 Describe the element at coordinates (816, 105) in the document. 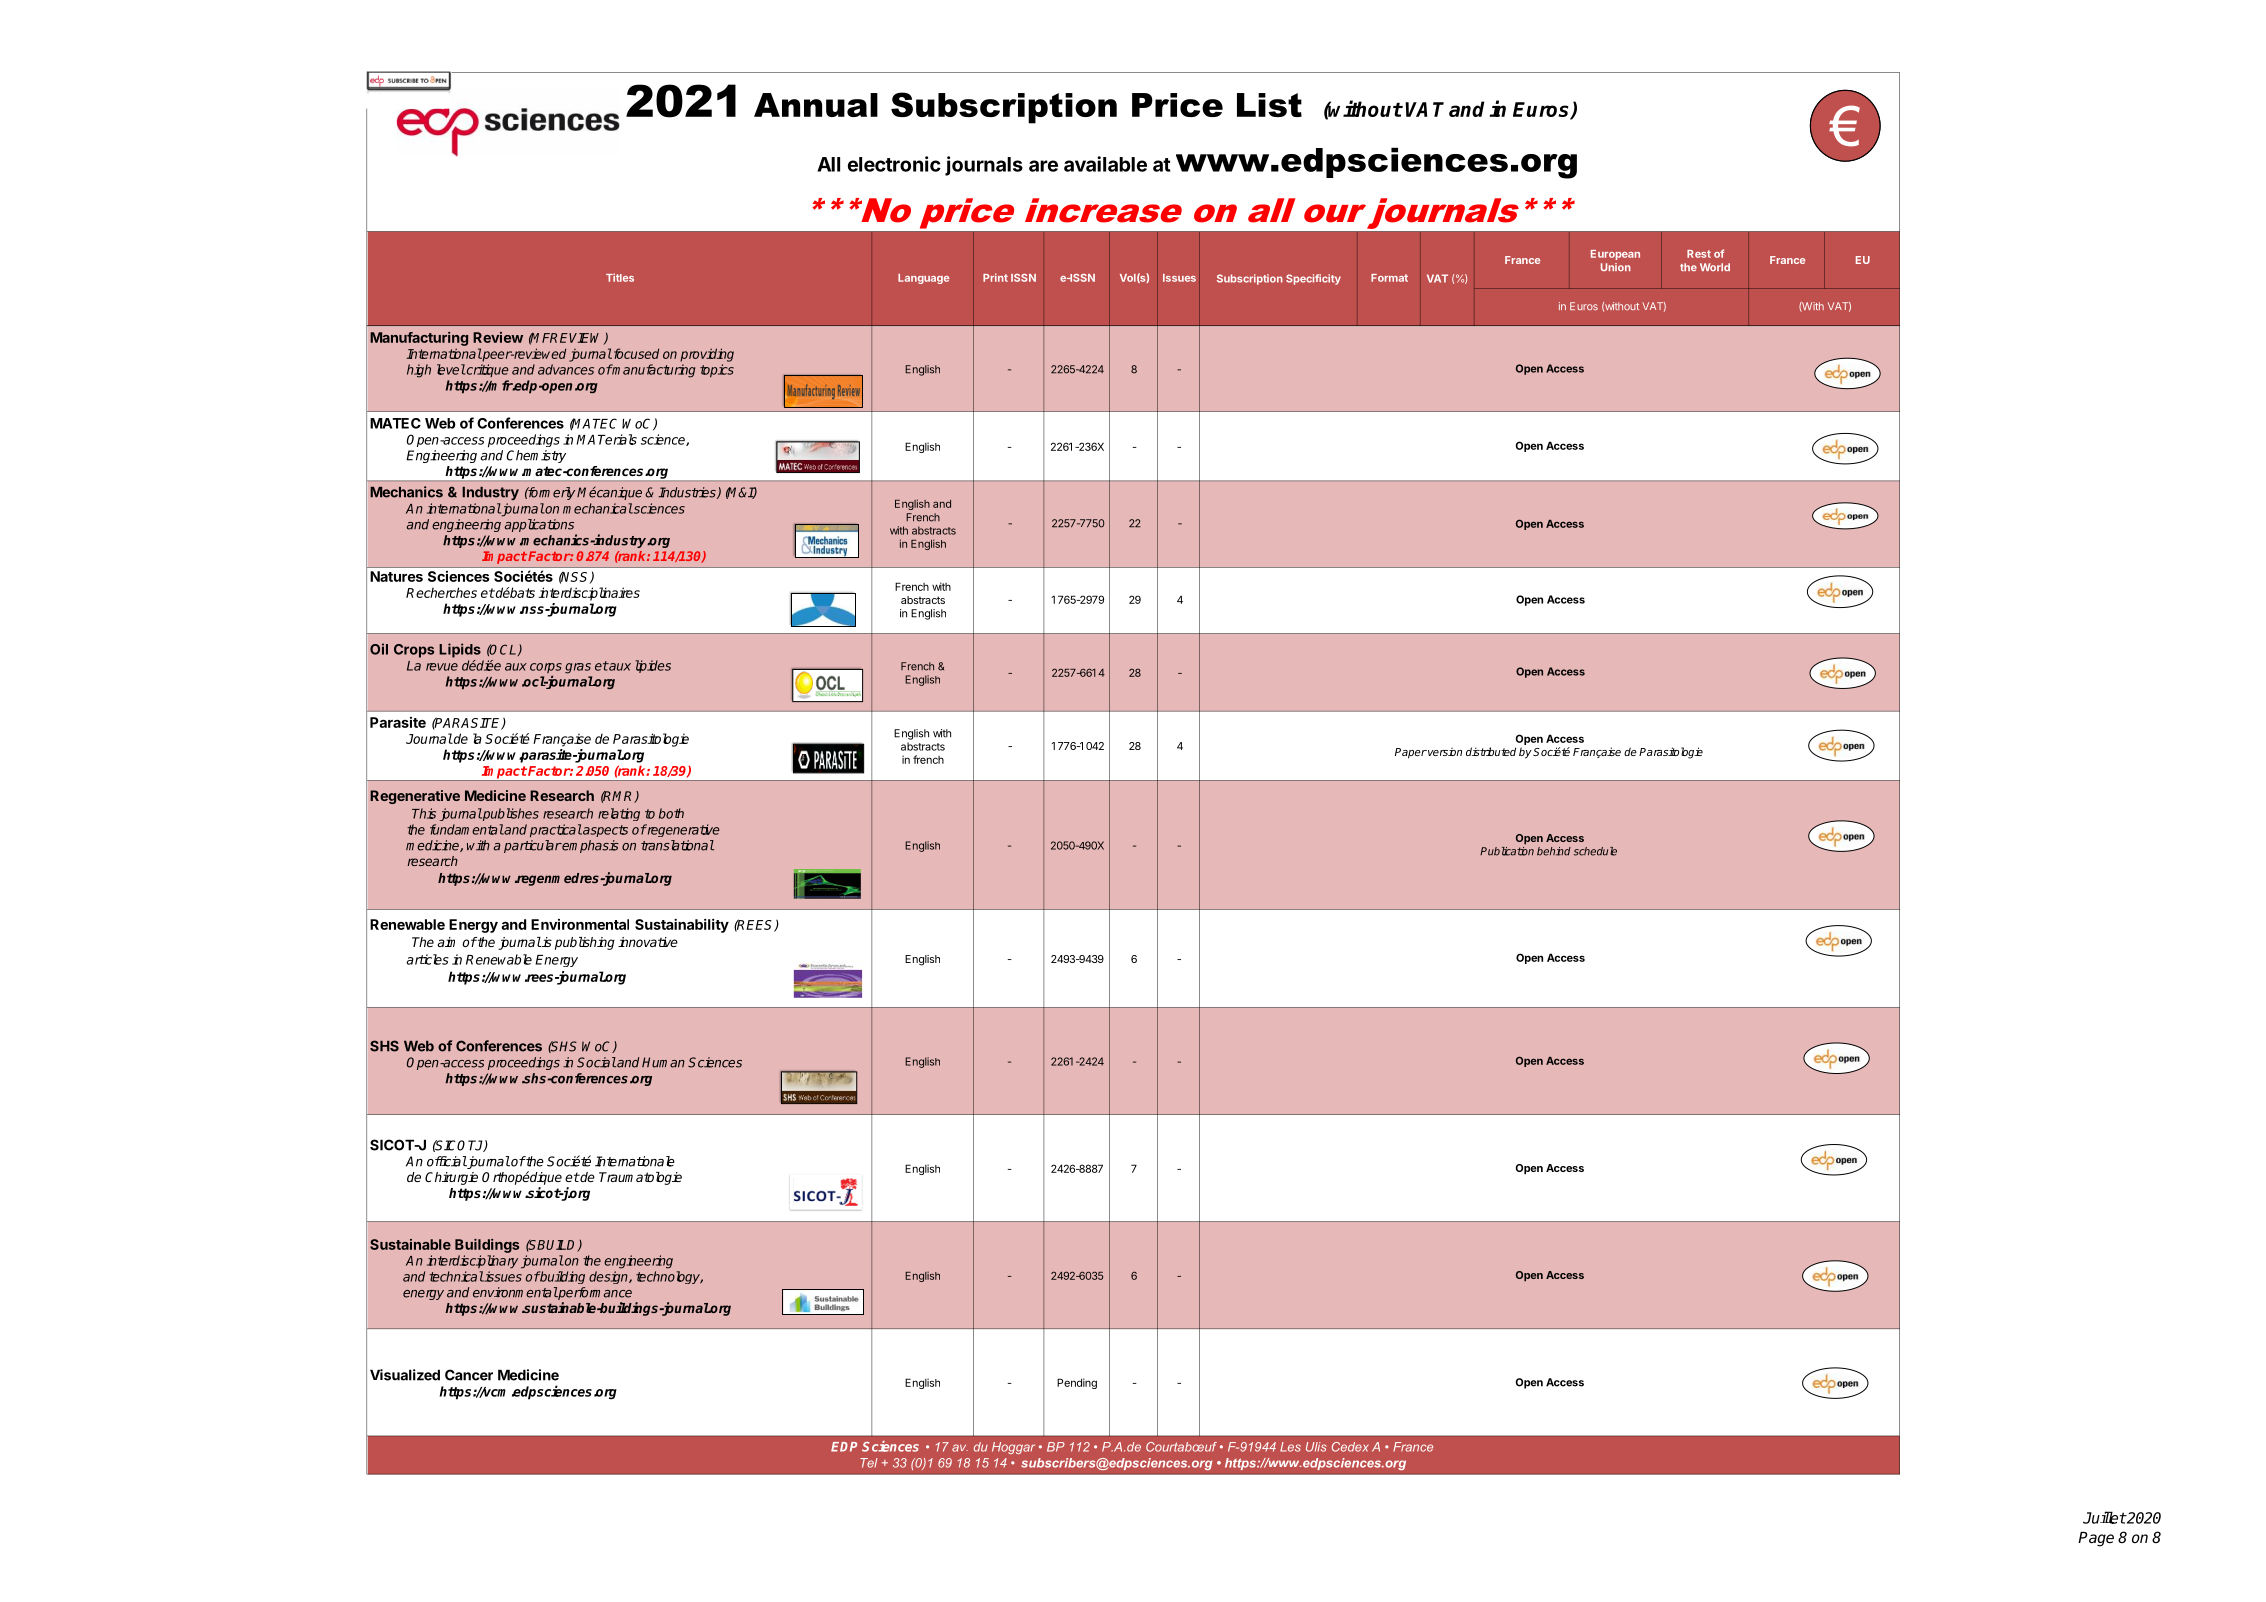

I see `Annual` at that location.
